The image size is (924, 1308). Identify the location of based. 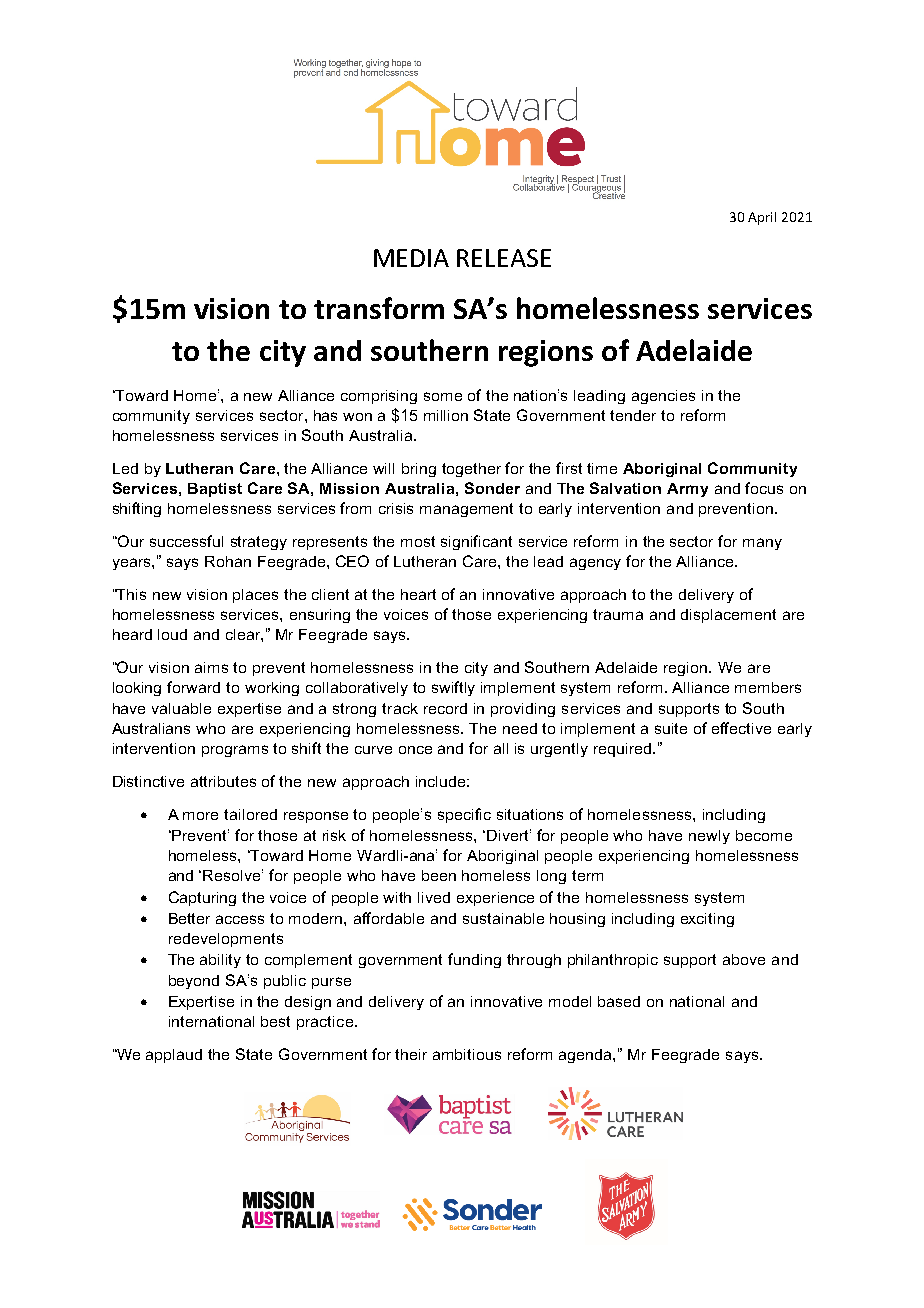
(619, 1001).
